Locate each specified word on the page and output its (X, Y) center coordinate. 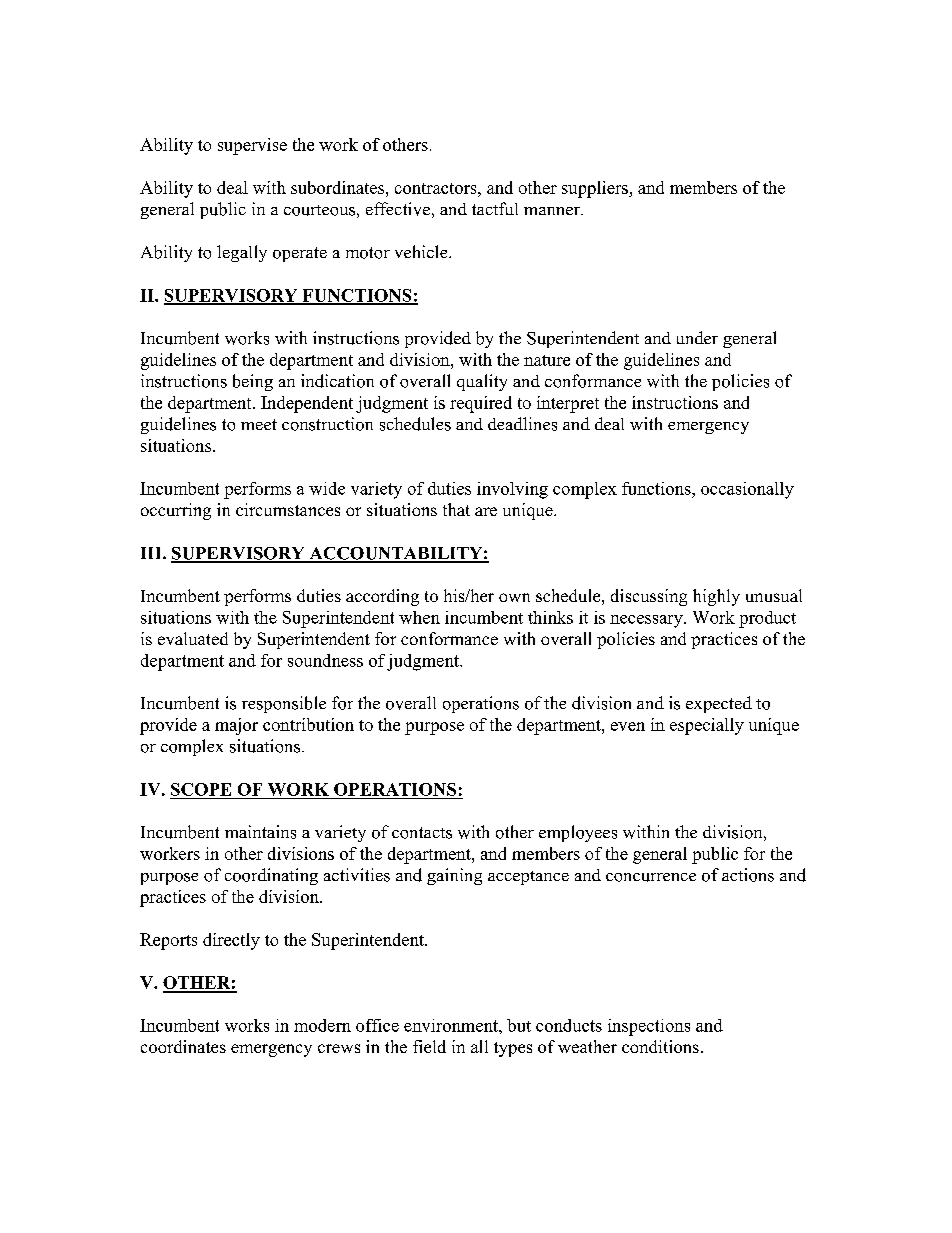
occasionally (747, 490)
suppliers (596, 189)
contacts (422, 833)
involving (512, 490)
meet (259, 424)
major (236, 726)
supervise (252, 146)
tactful (495, 208)
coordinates (183, 1046)
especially (707, 726)
